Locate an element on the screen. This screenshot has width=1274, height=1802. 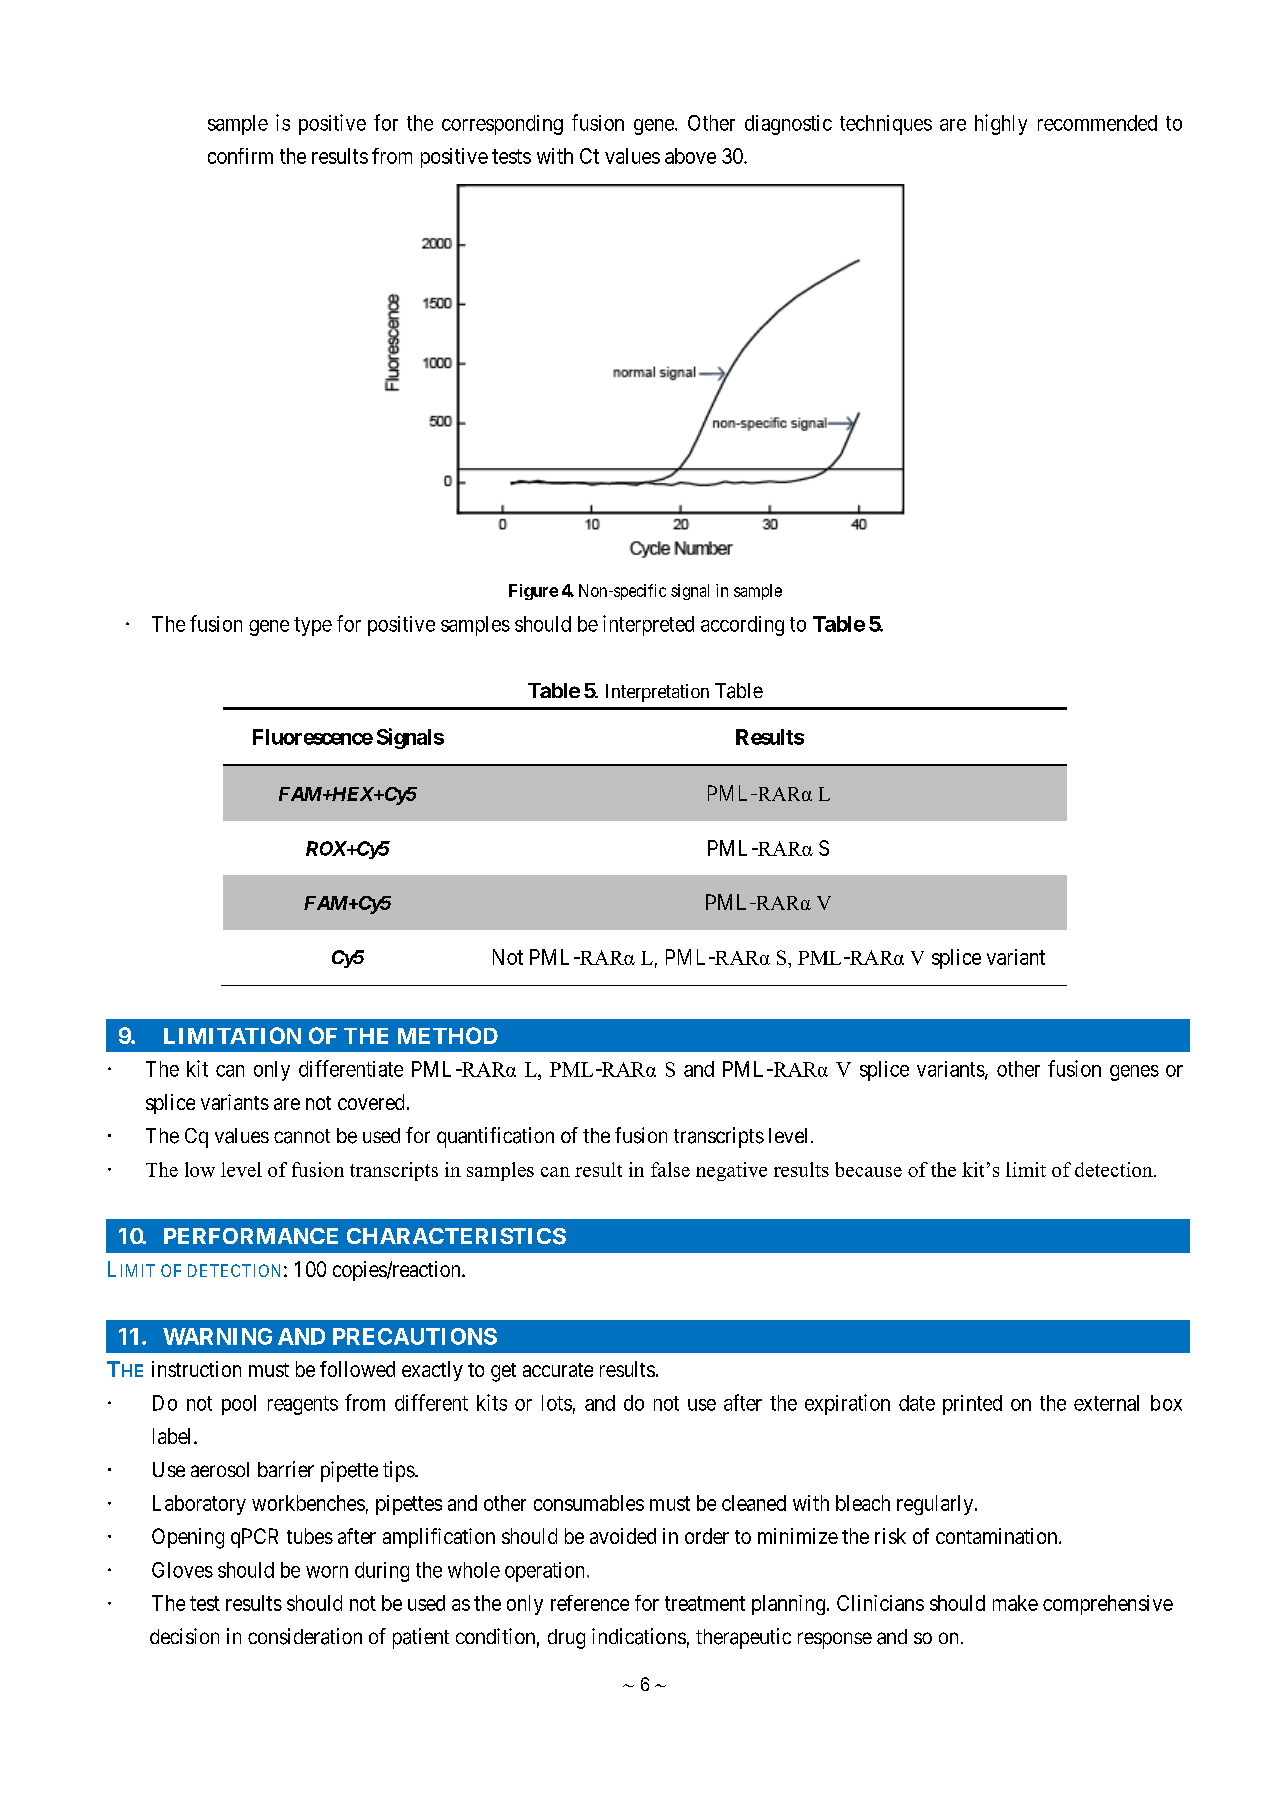
type is located at coordinates (313, 626).
